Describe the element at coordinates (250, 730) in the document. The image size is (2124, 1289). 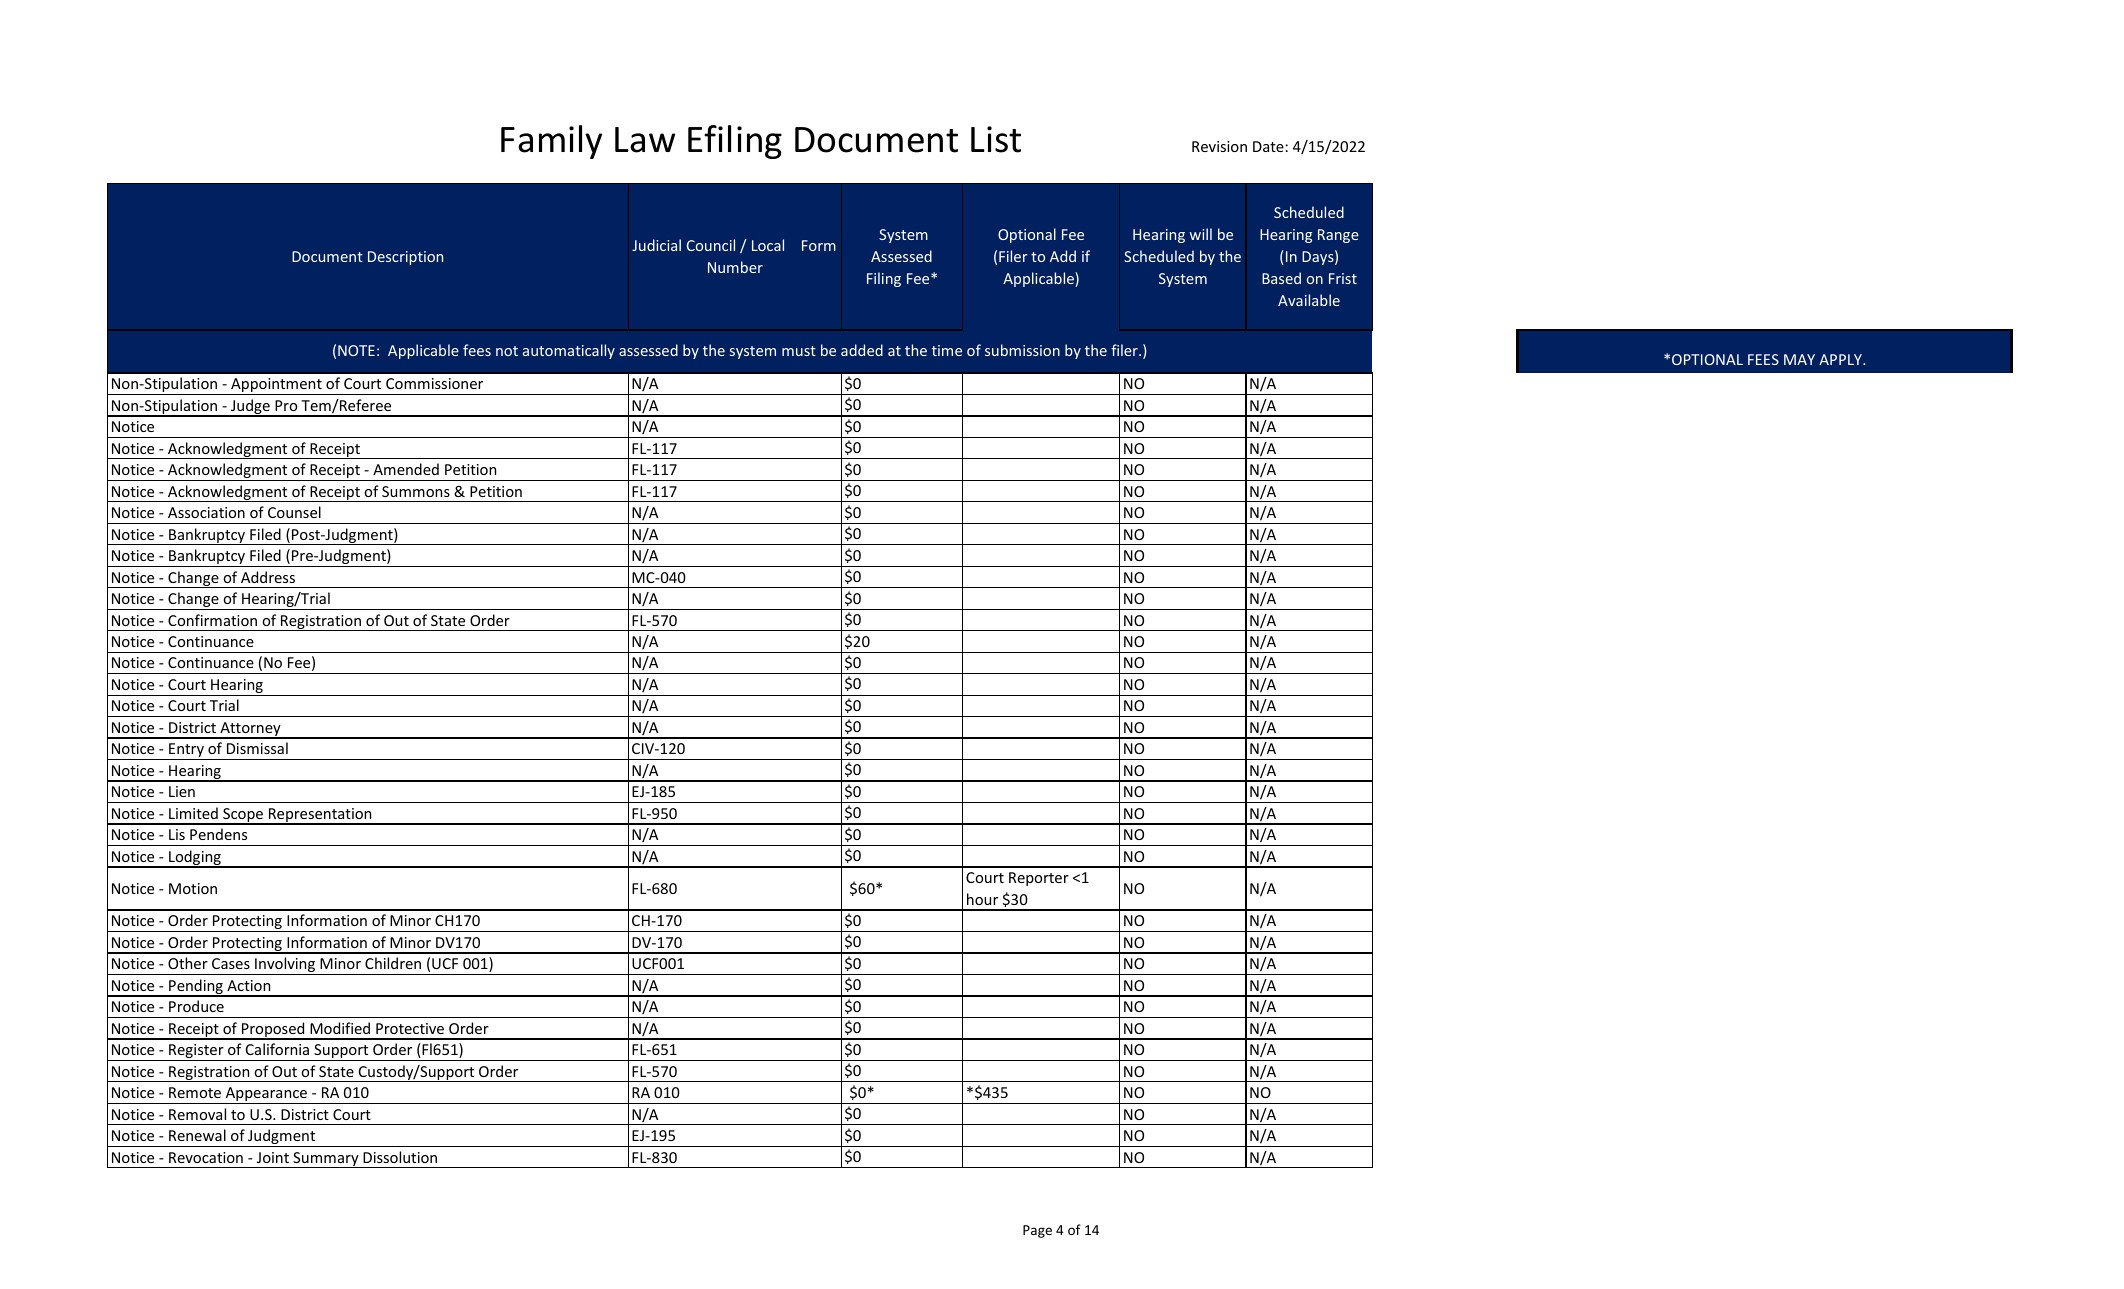
I see `Attorney` at that location.
